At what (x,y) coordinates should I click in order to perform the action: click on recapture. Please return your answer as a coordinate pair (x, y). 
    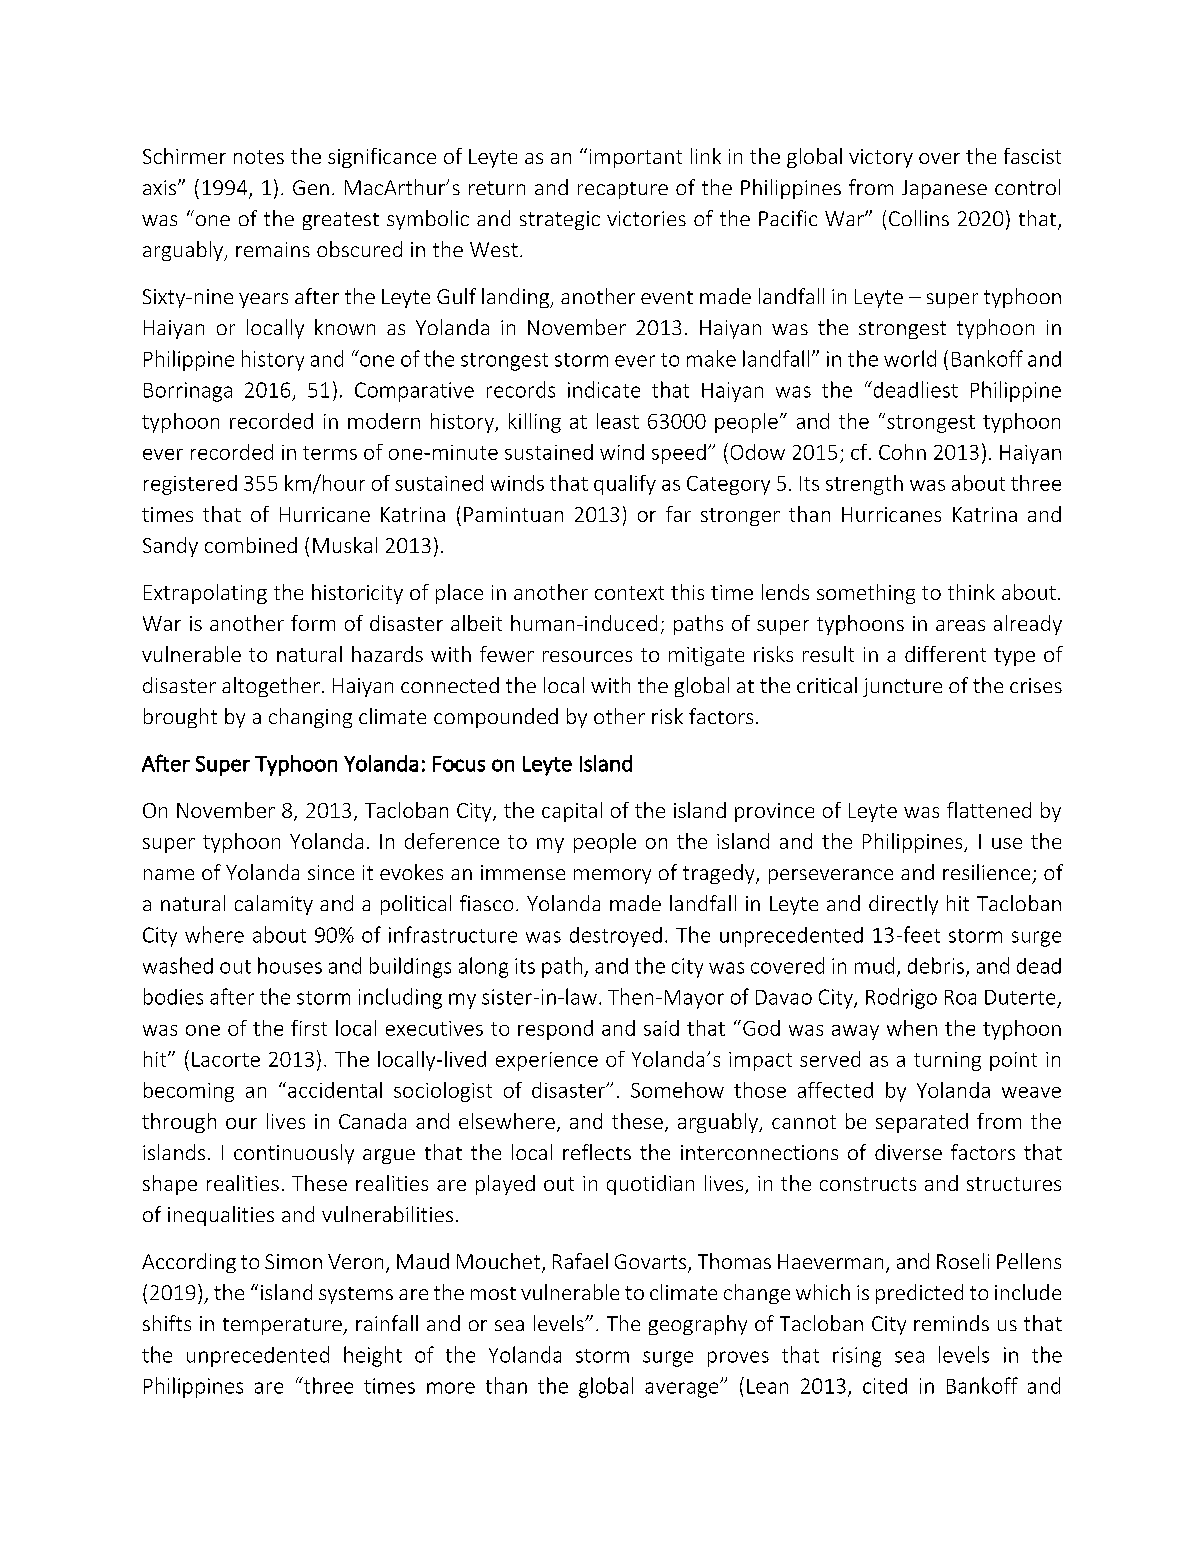
    Looking at the image, I should click on (623, 190).
